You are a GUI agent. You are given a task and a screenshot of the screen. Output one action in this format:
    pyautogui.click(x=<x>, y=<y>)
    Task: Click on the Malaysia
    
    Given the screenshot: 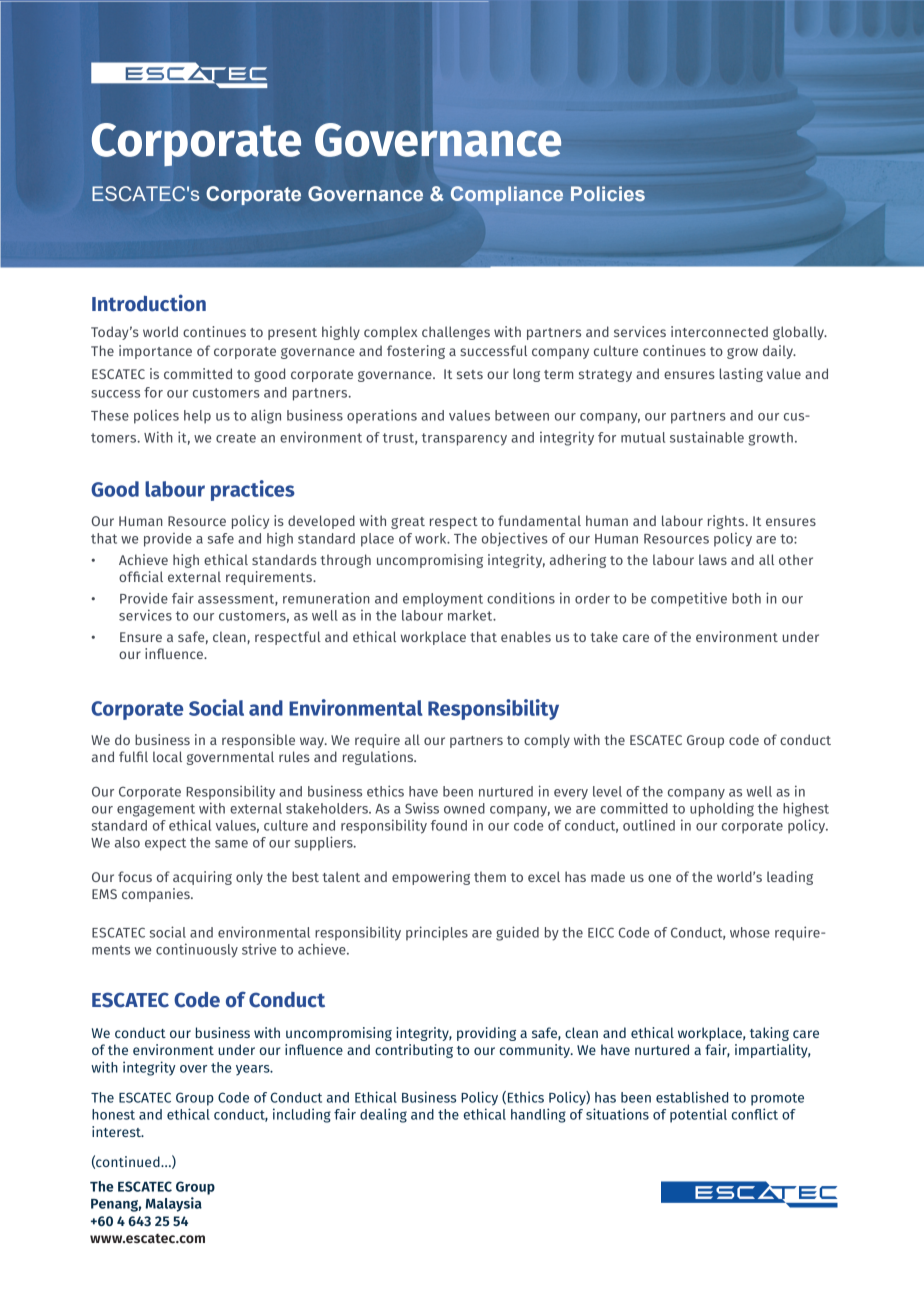 What is the action you would take?
    pyautogui.click(x=174, y=1204)
